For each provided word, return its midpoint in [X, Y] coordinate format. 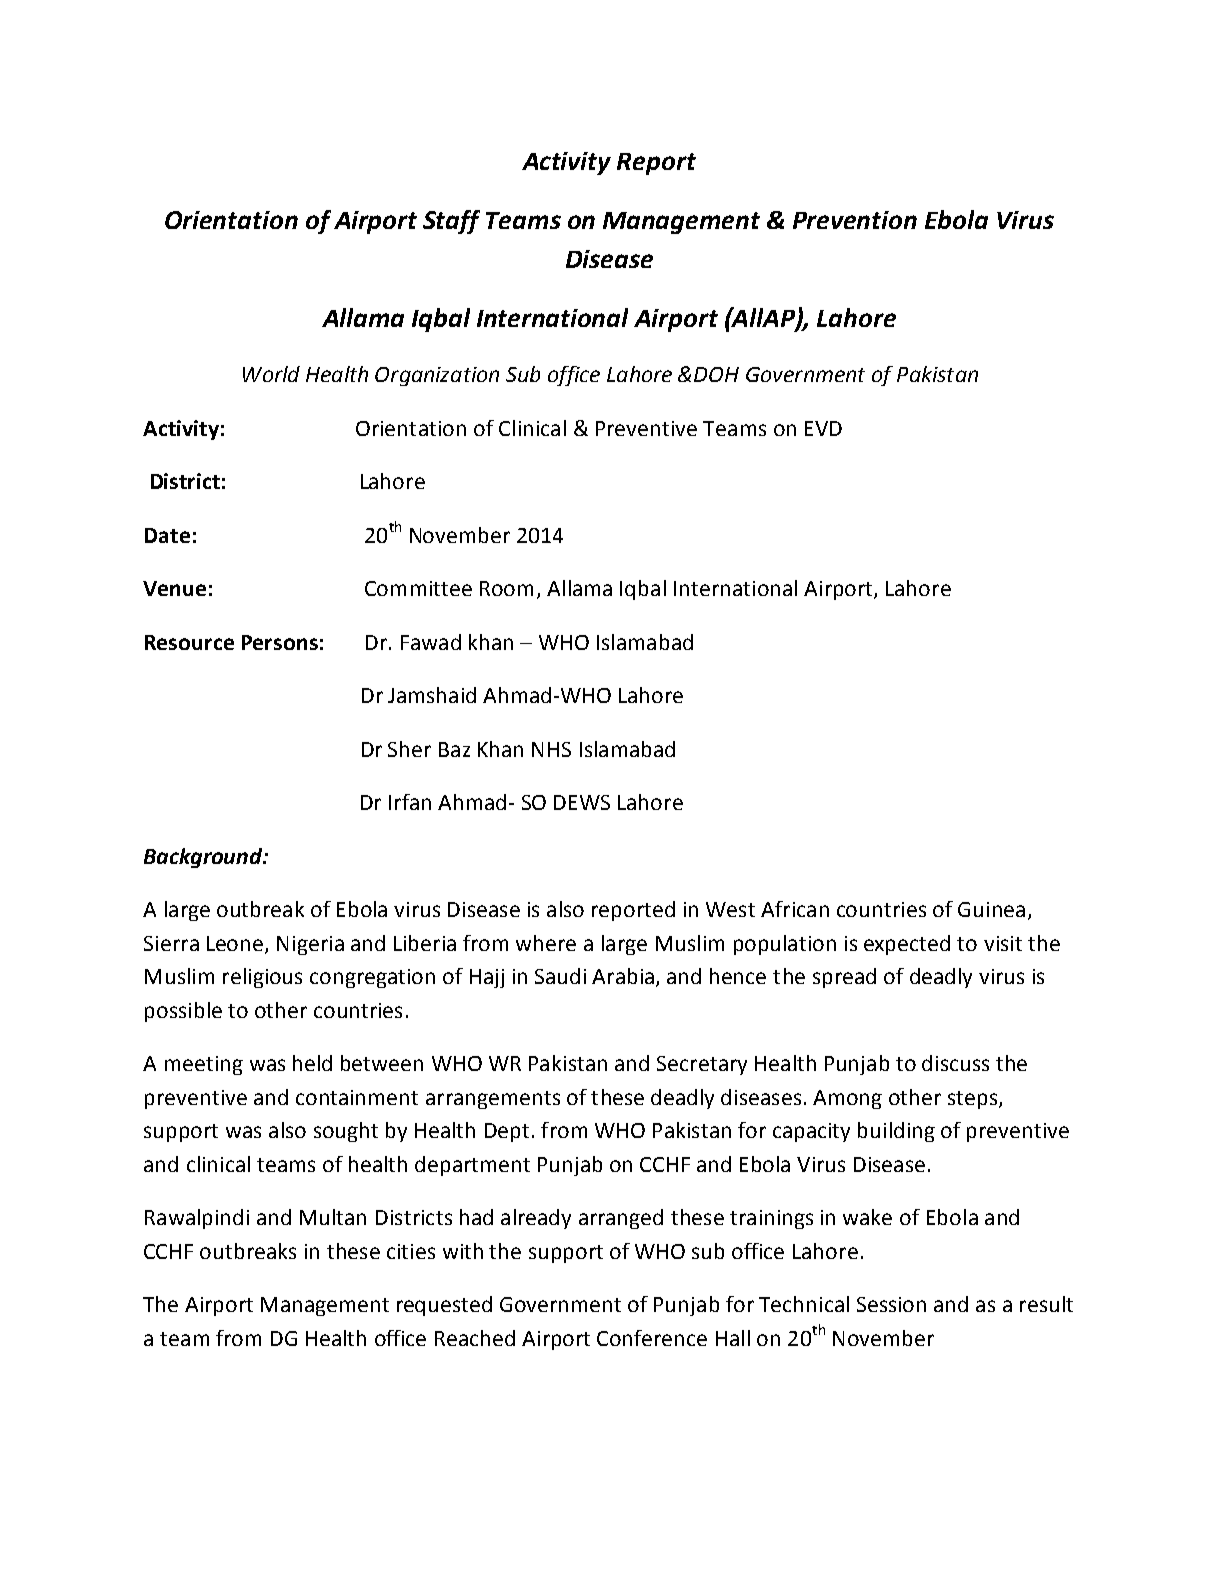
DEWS [582, 802]
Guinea [991, 909]
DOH [716, 374]
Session [891, 1304]
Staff [451, 222]
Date [167, 535]
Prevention [855, 220]
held [312, 1063]
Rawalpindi [197, 1219]
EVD [823, 428]
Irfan [410, 802]
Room [506, 588]
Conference [652, 1338]
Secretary [702, 1065]
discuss [955, 1063]
